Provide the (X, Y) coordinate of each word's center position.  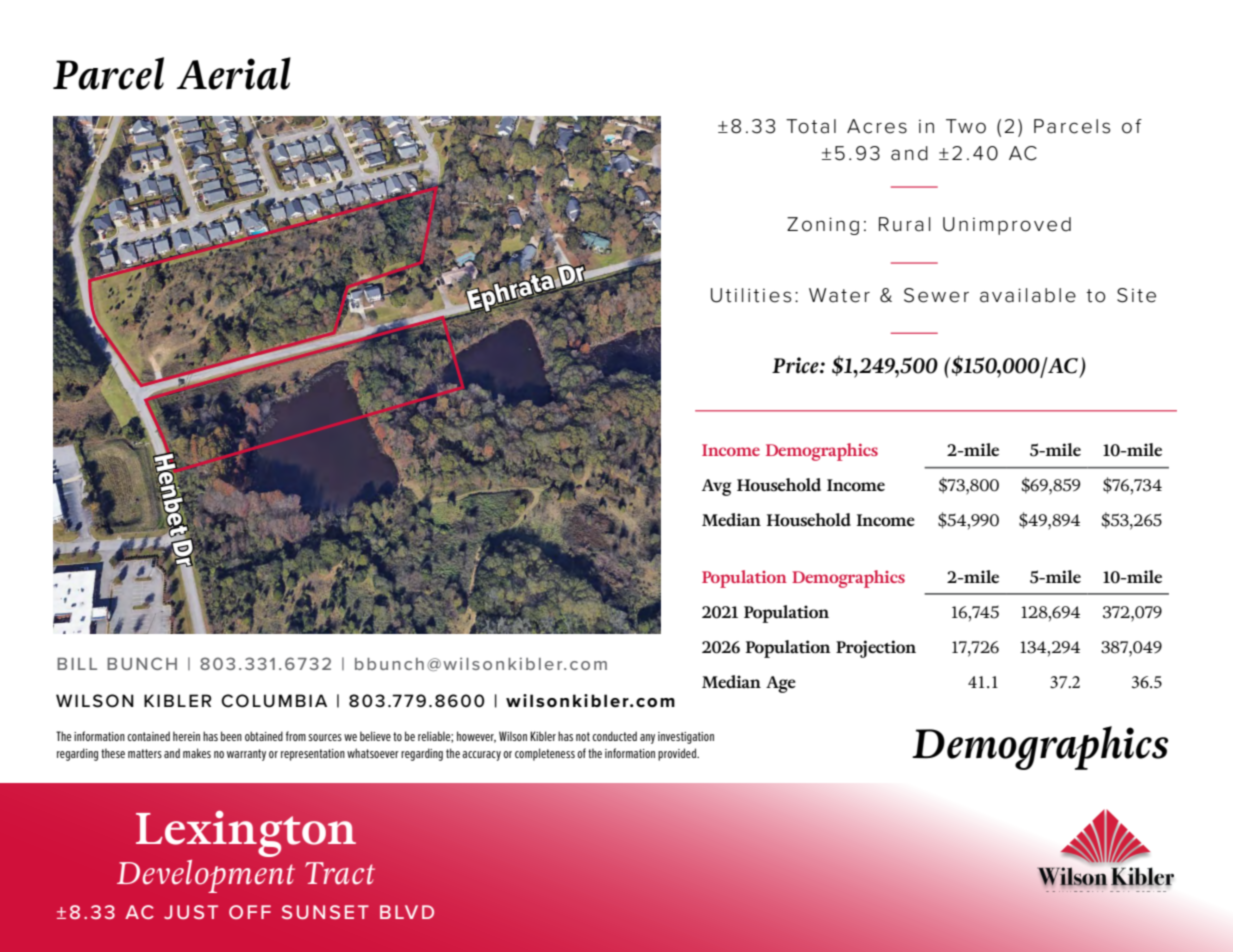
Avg (716, 487)
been (231, 736)
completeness (545, 754)
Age (781, 684)
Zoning (823, 226)
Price (796, 365)
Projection (876, 649)
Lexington (246, 833)
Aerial (234, 73)
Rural (905, 224)
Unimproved (1007, 226)
